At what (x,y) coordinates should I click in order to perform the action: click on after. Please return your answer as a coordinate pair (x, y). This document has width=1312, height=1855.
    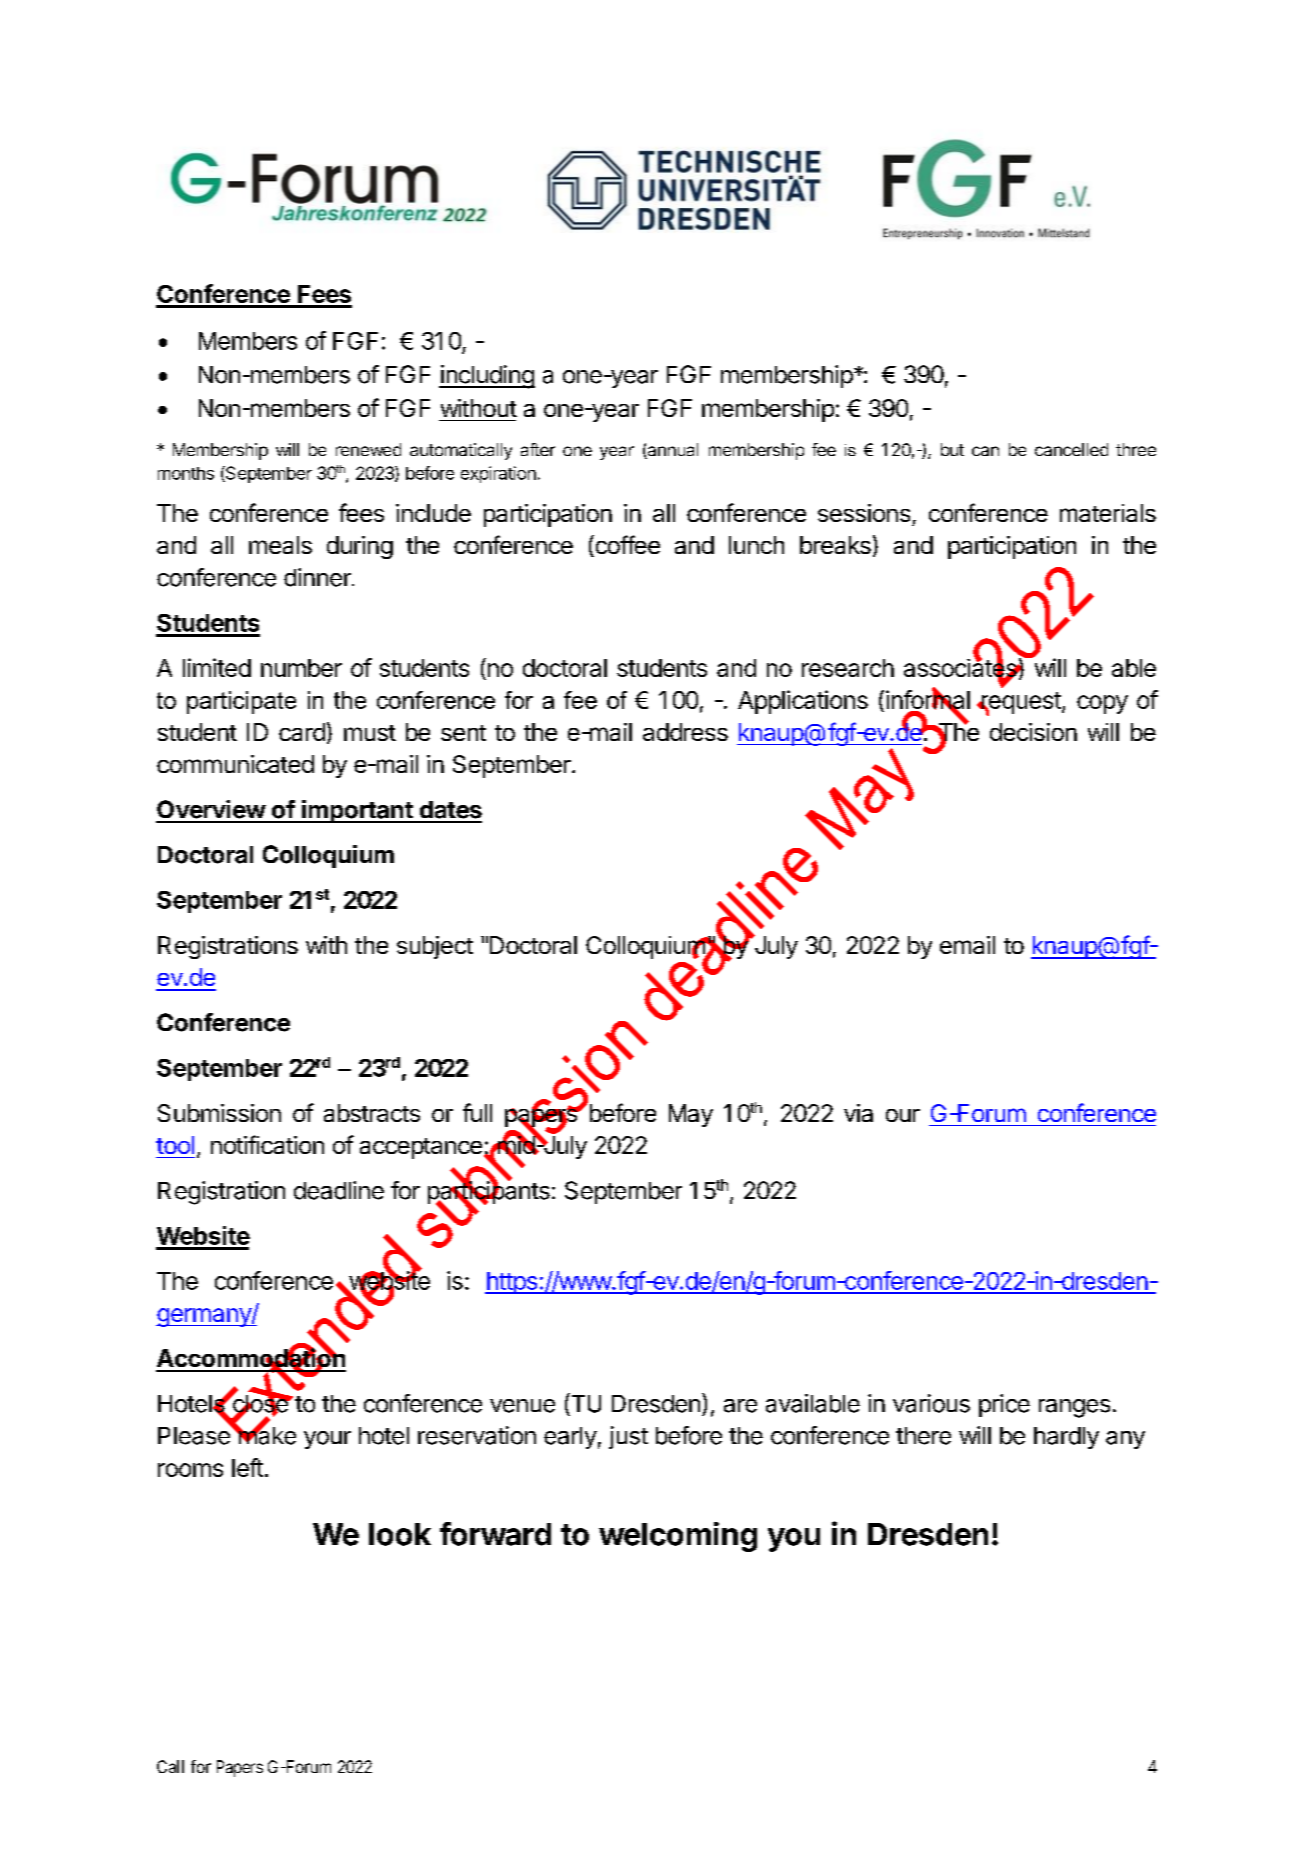
    Looking at the image, I should click on (538, 449).
